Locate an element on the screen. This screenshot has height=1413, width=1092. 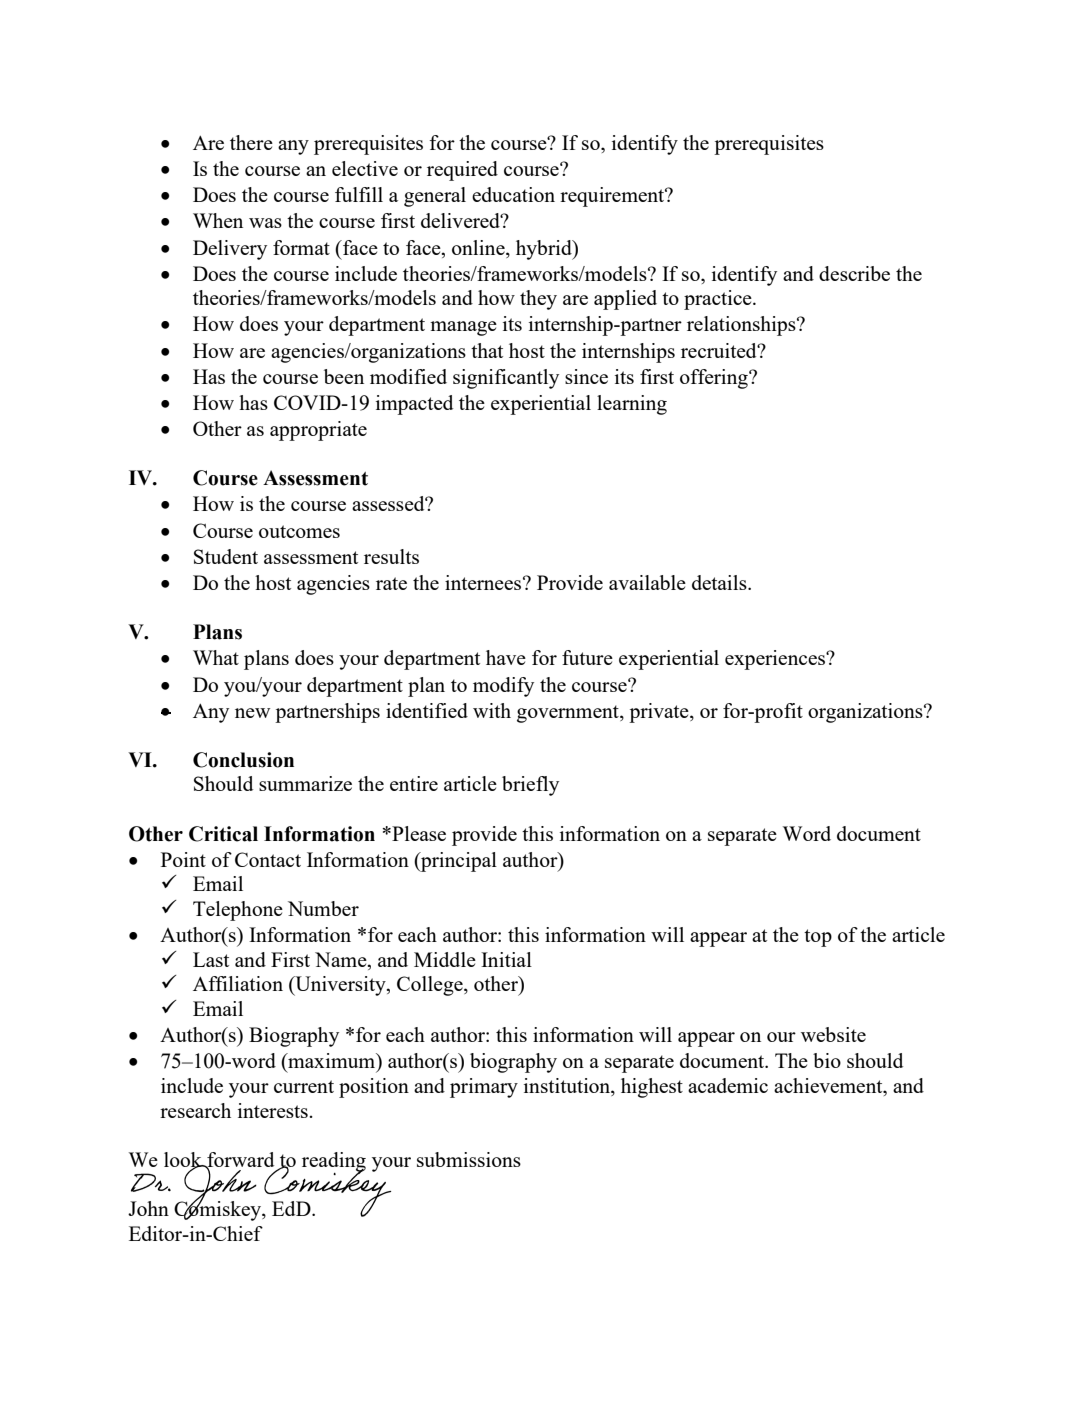
Student is located at coordinates (226, 556).
